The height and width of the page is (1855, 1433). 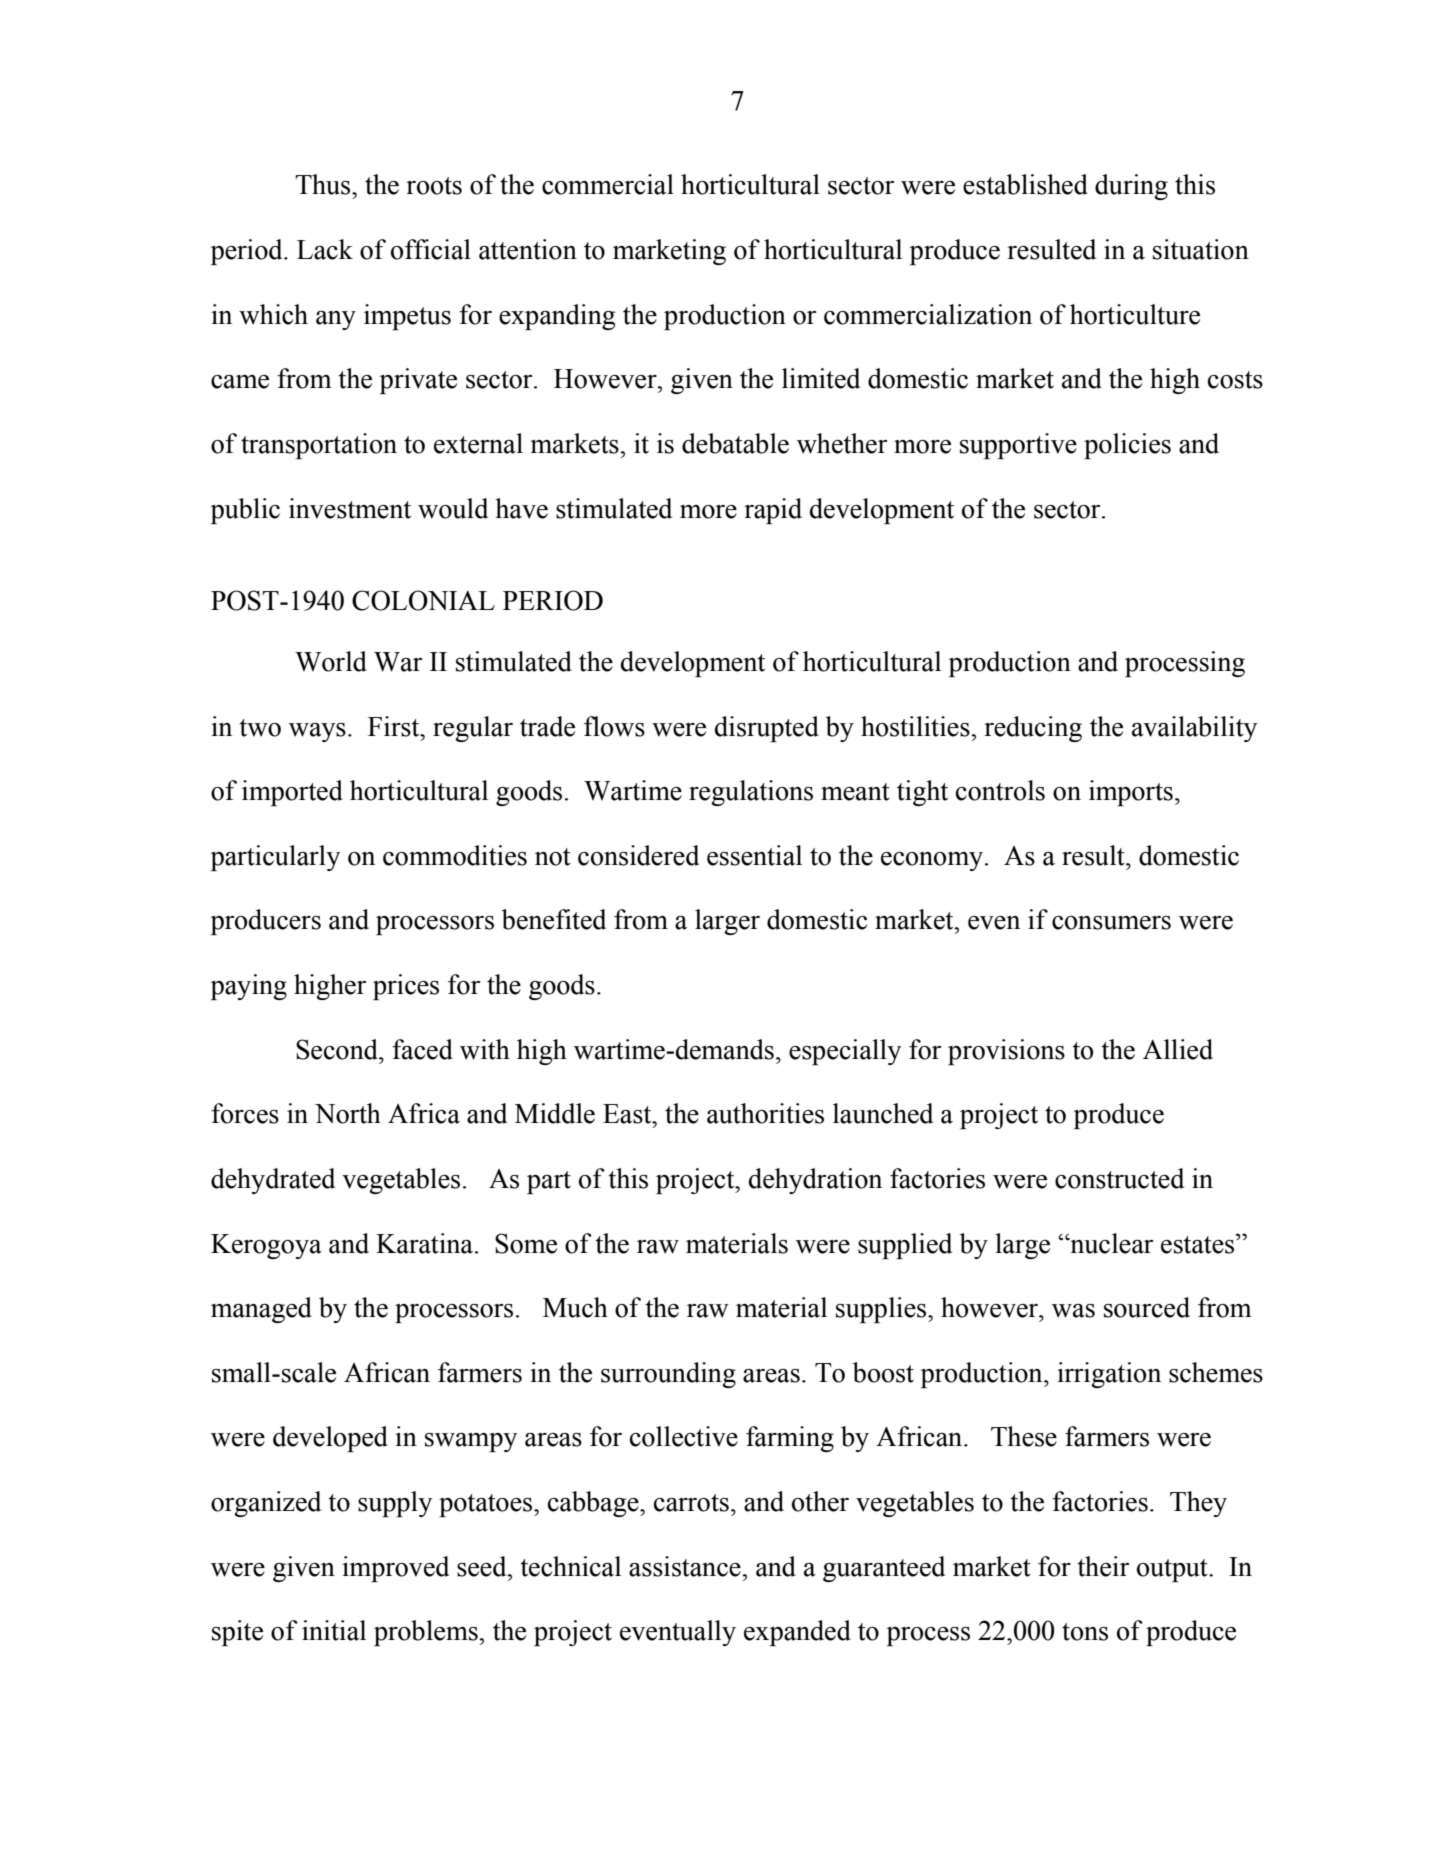 What do you see at coordinates (1131, 187) in the page?
I see `during` at bounding box center [1131, 187].
